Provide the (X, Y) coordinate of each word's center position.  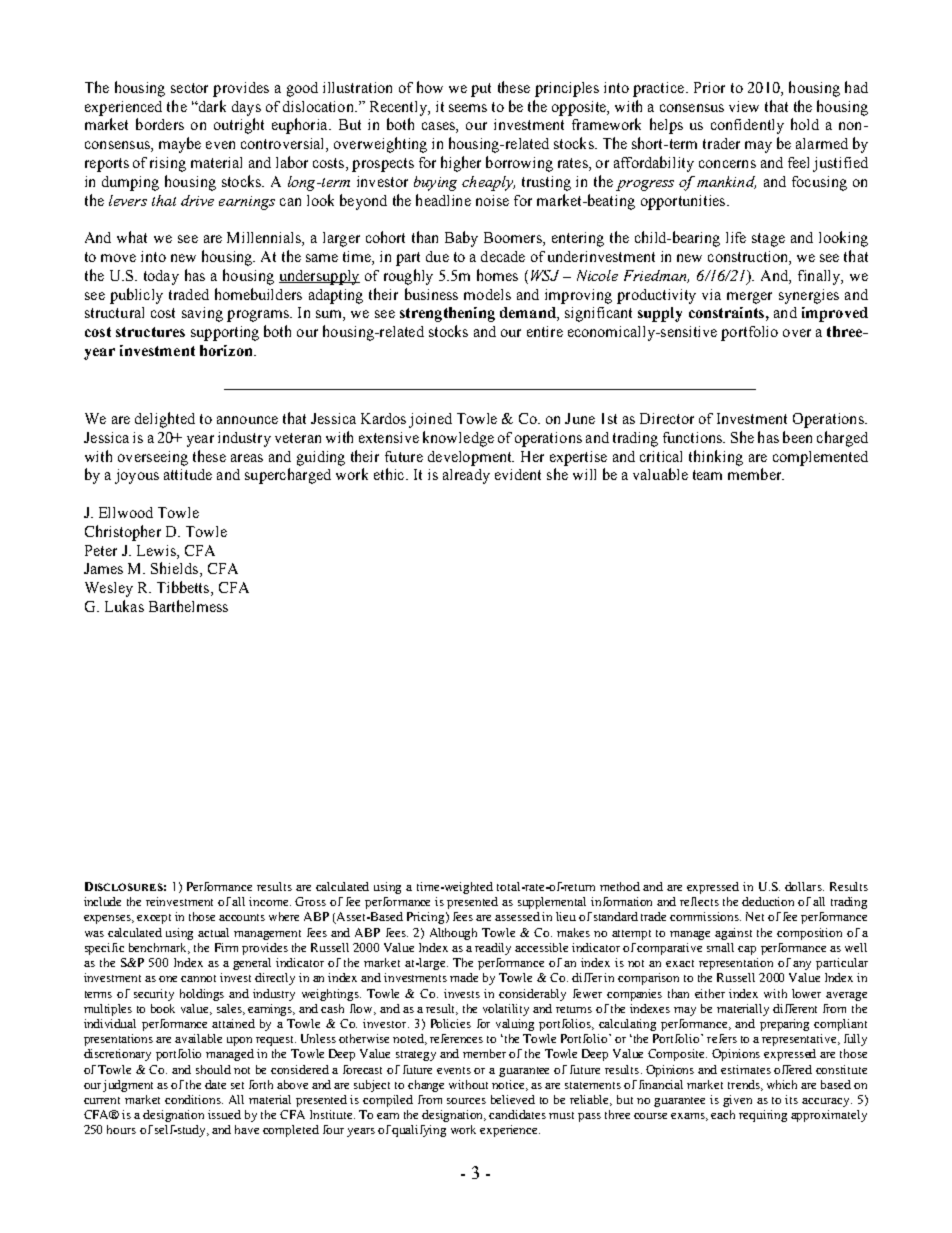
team (707, 475)
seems (468, 108)
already (466, 476)
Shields (176, 569)
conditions (194, 1099)
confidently (747, 126)
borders (160, 124)
